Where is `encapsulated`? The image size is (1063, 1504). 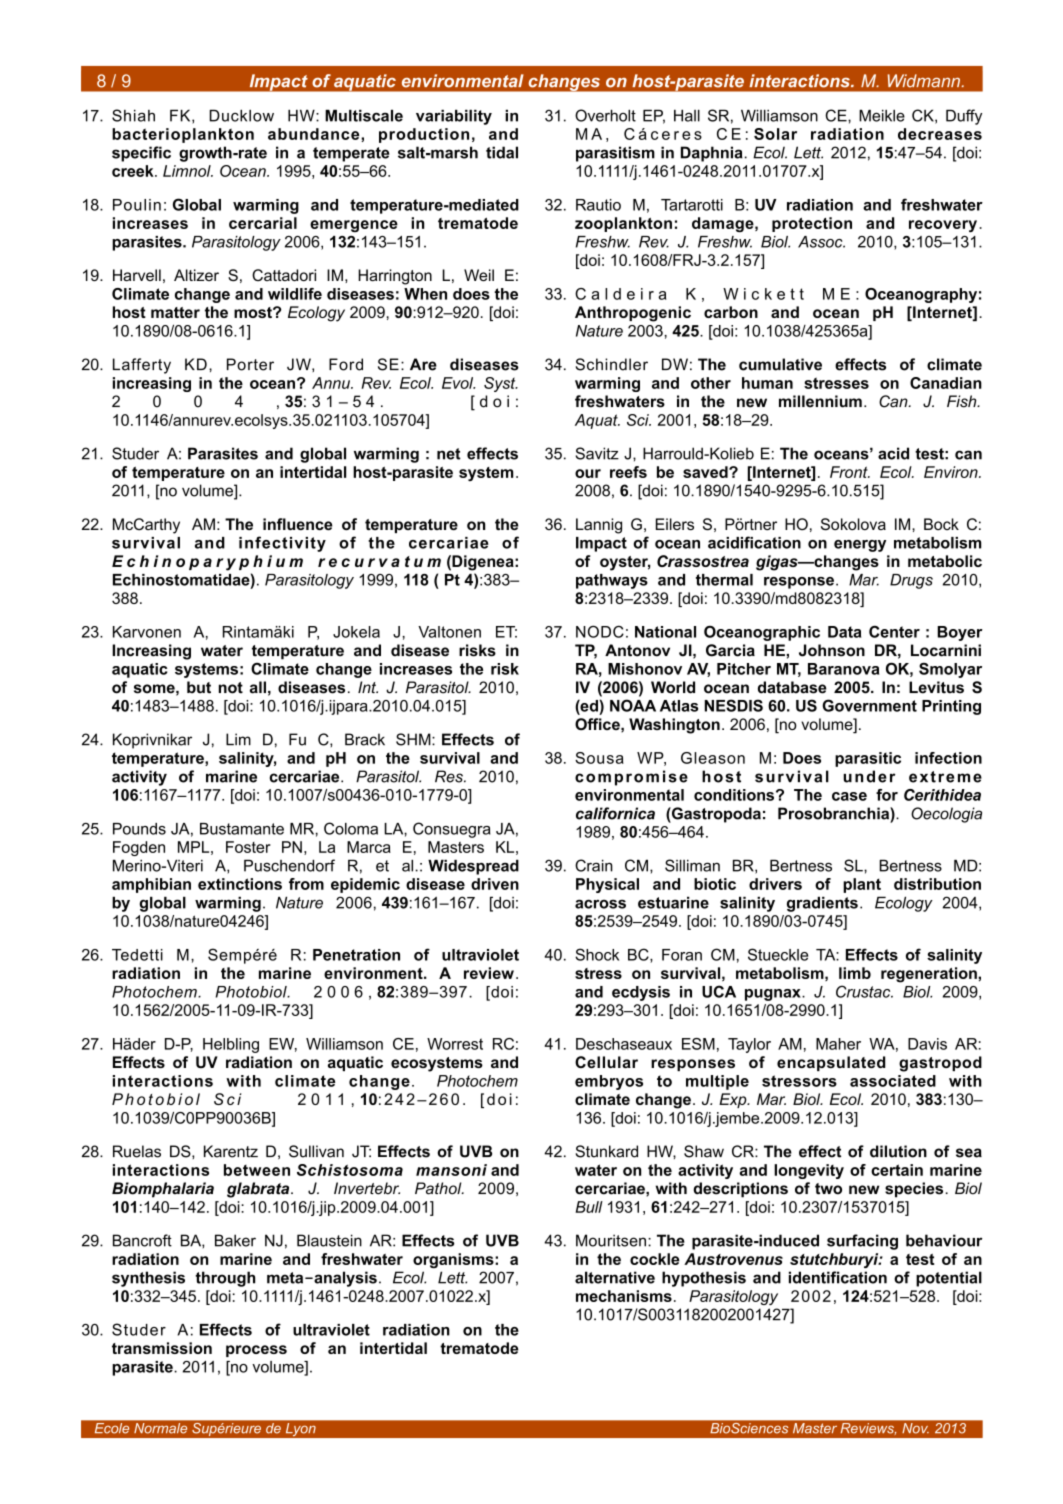 encapsulated is located at coordinates (831, 1063).
